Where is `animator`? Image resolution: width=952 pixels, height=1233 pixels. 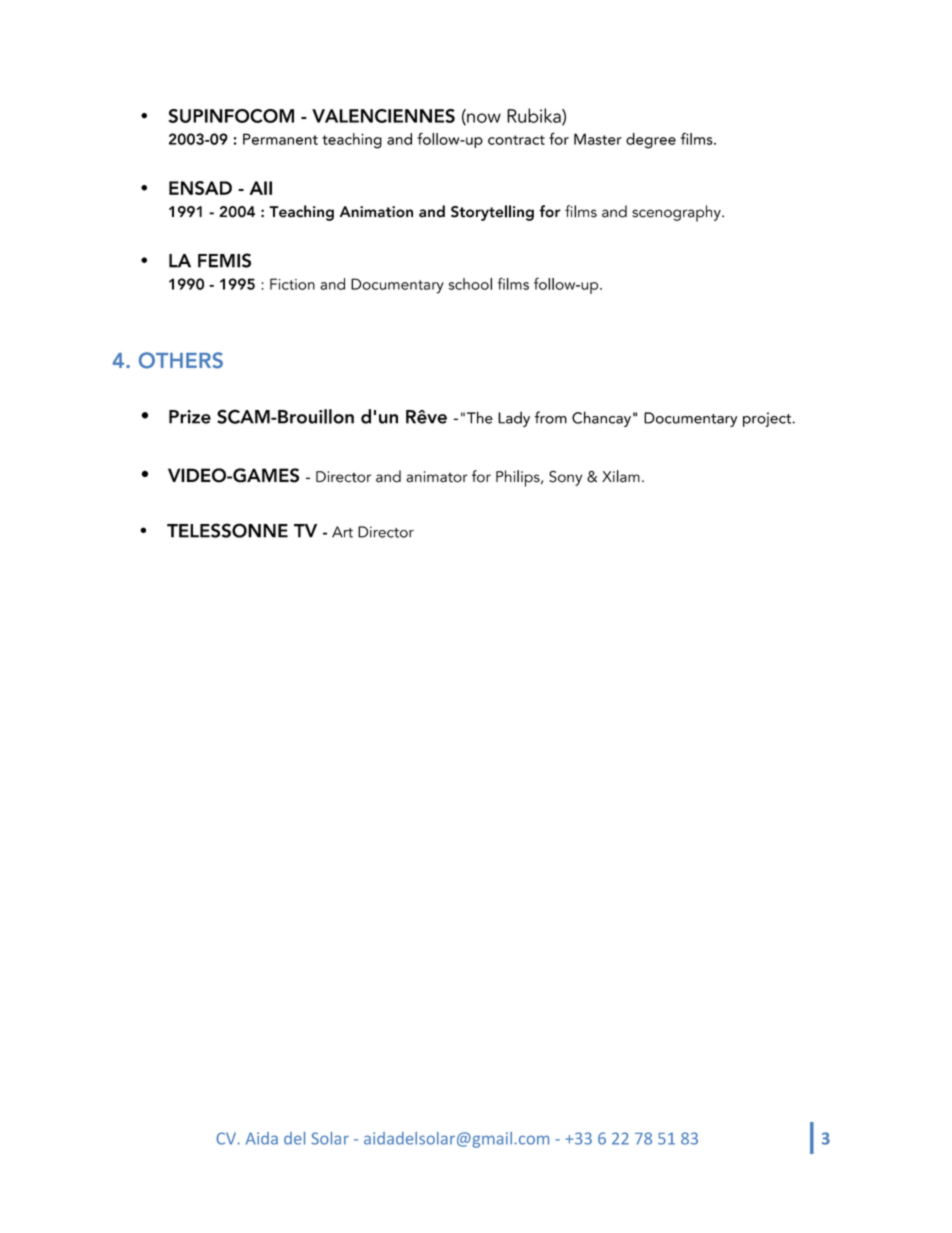 animator is located at coordinates (437, 477).
